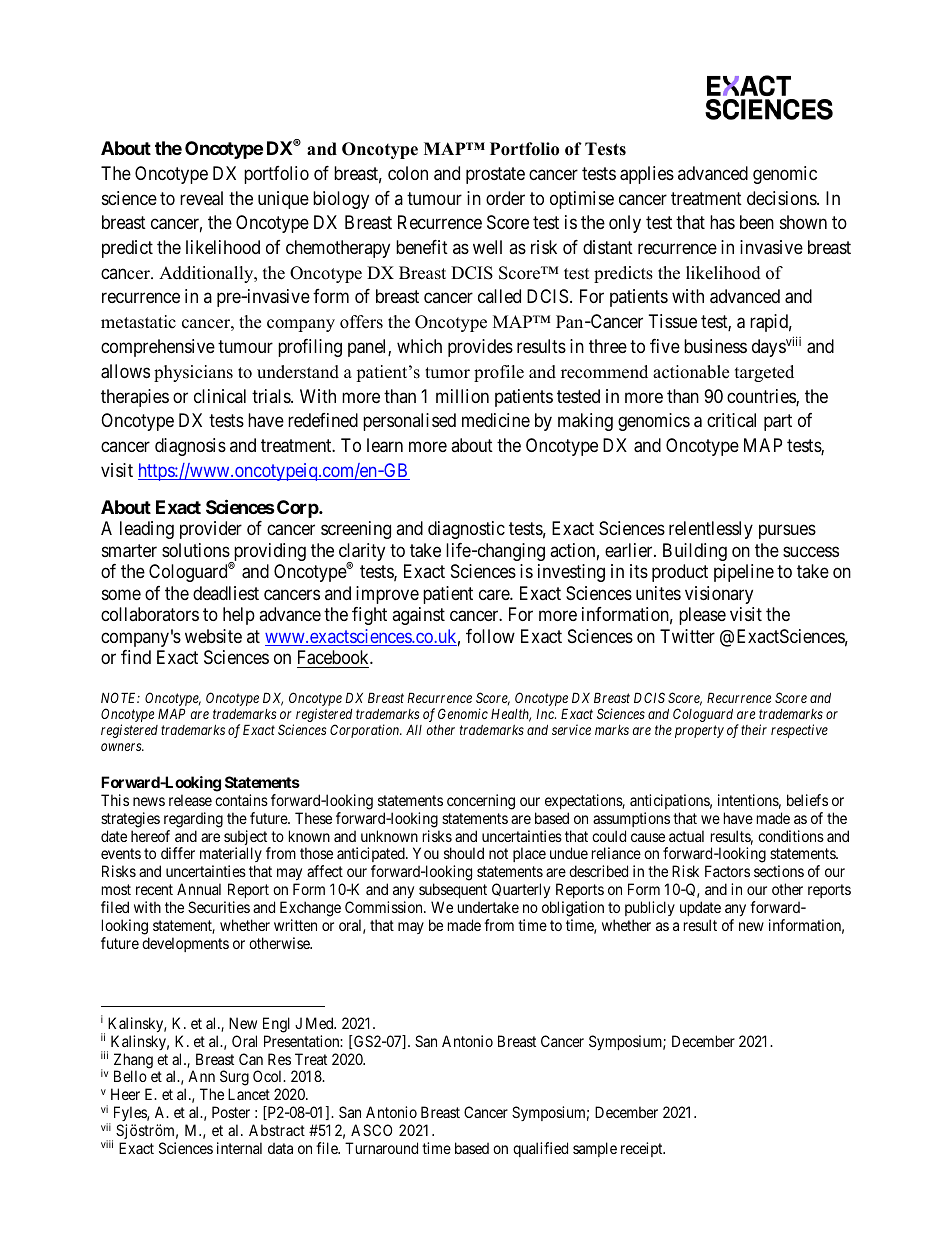 Image resolution: width=952 pixels, height=1233 pixels. I want to click on Annual, so click(199, 889).
